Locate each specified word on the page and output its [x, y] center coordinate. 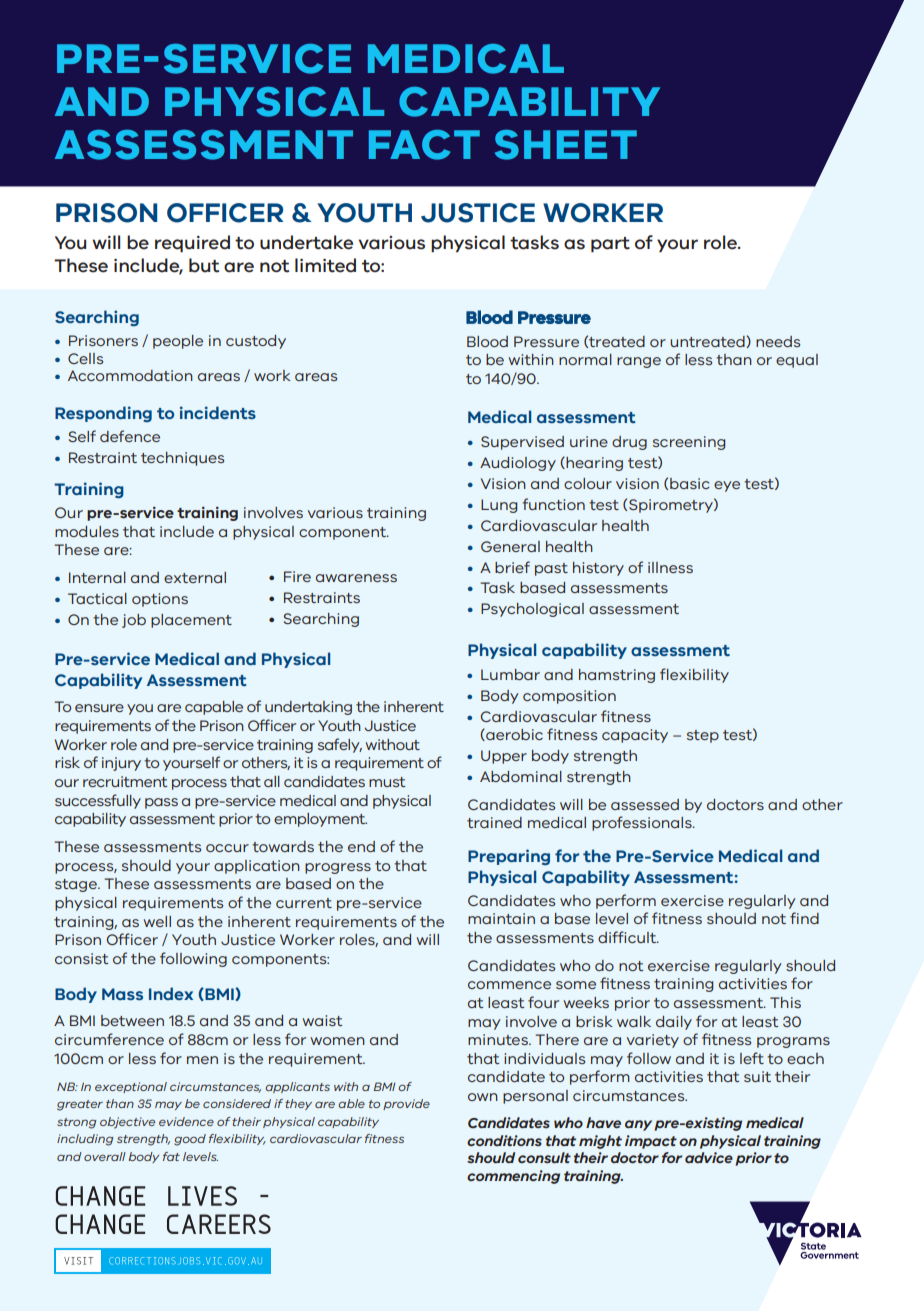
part [610, 244]
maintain [501, 918]
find [804, 918]
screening [689, 443]
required [192, 243]
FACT [424, 145]
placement [191, 621]
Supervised [522, 443]
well [157, 921]
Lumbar [510, 674]
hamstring [617, 676]
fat [171, 1156]
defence [130, 436]
